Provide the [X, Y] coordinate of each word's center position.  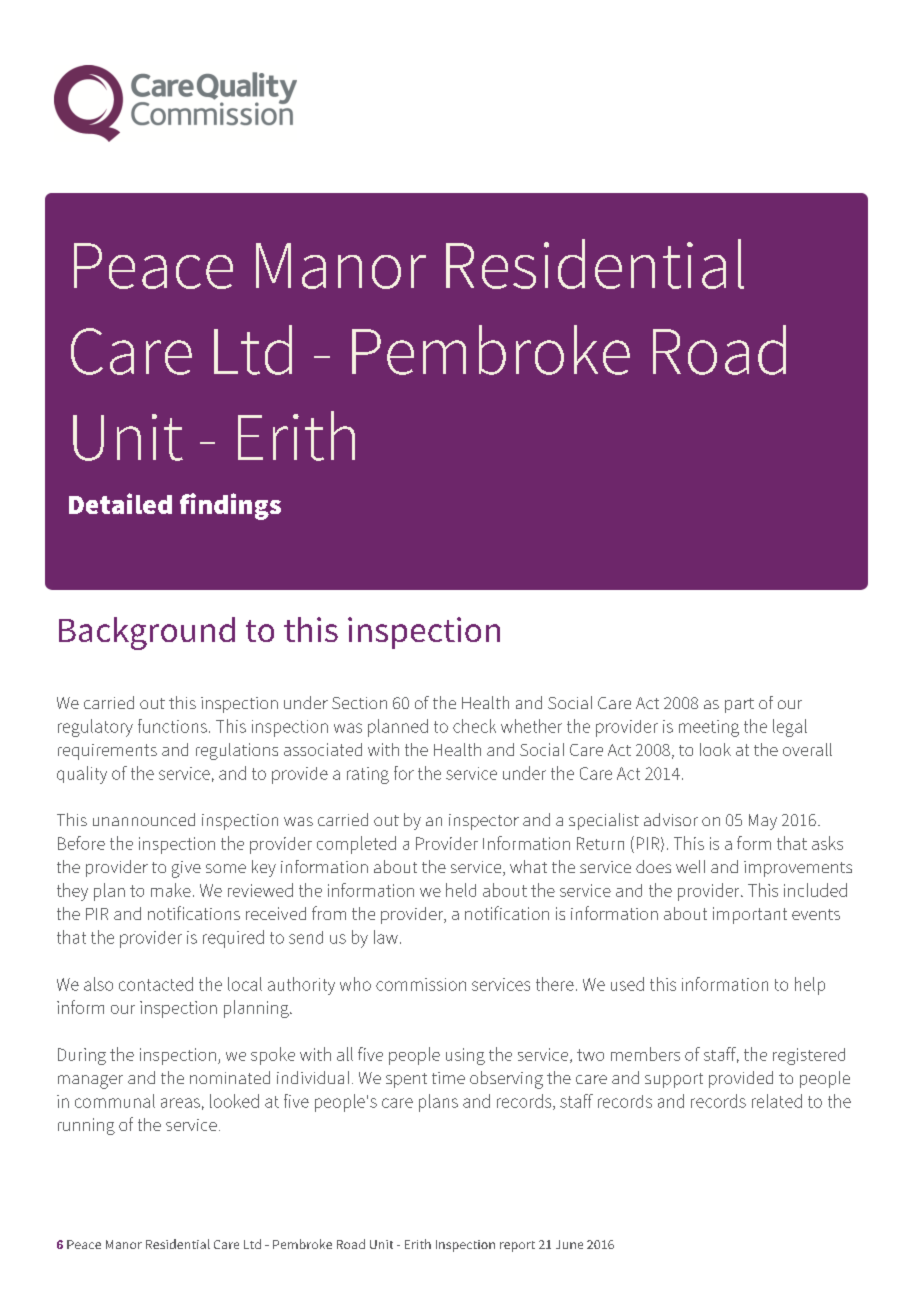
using [465, 1056]
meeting [709, 728]
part [739, 705]
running [86, 1126]
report [517, 1246]
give [186, 869]
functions [172, 726]
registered [809, 1056]
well [690, 866]
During [82, 1056]
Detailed [120, 503]
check [474, 726]
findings [230, 506]
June [569, 1244]
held [461, 890]
